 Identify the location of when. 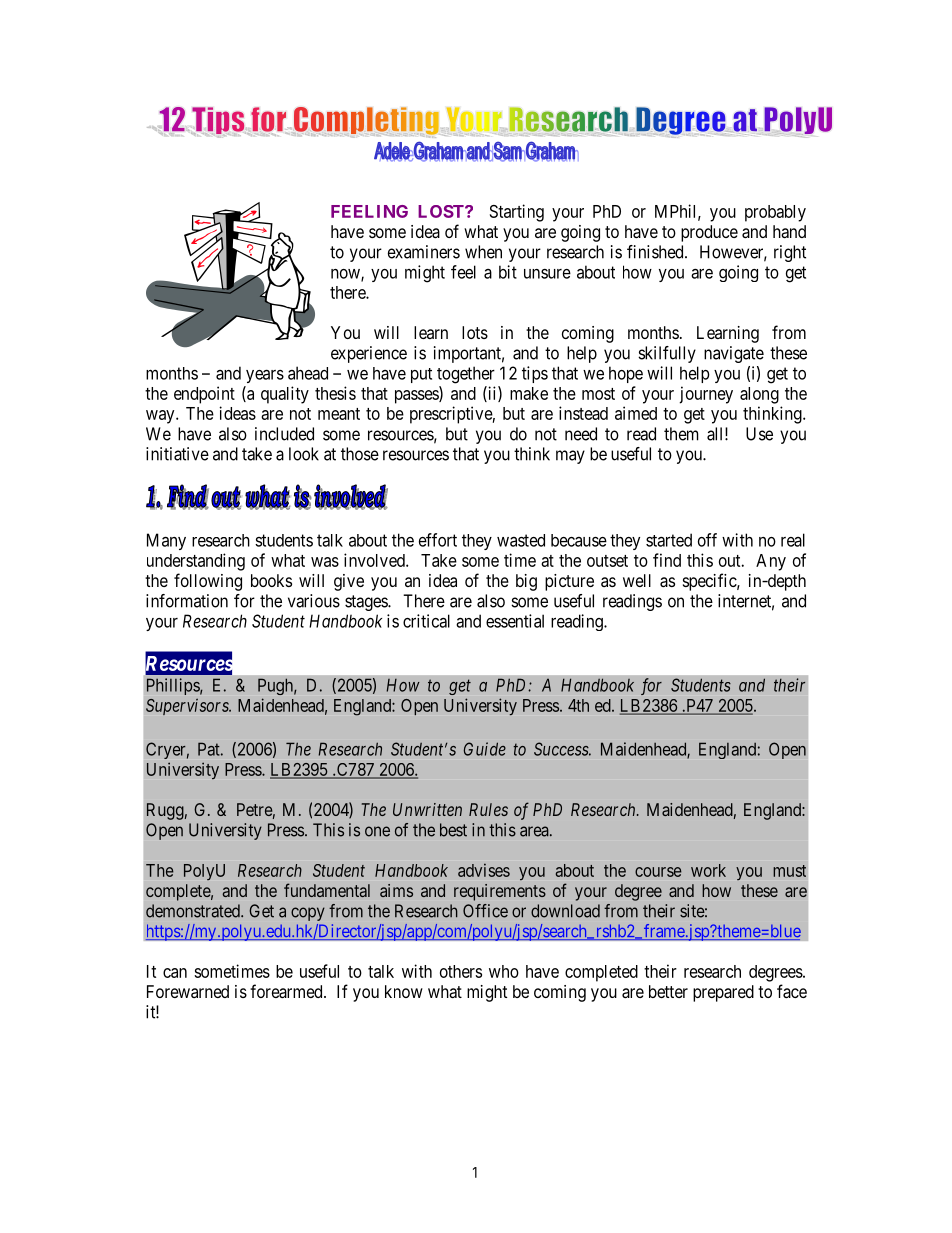
(483, 252).
